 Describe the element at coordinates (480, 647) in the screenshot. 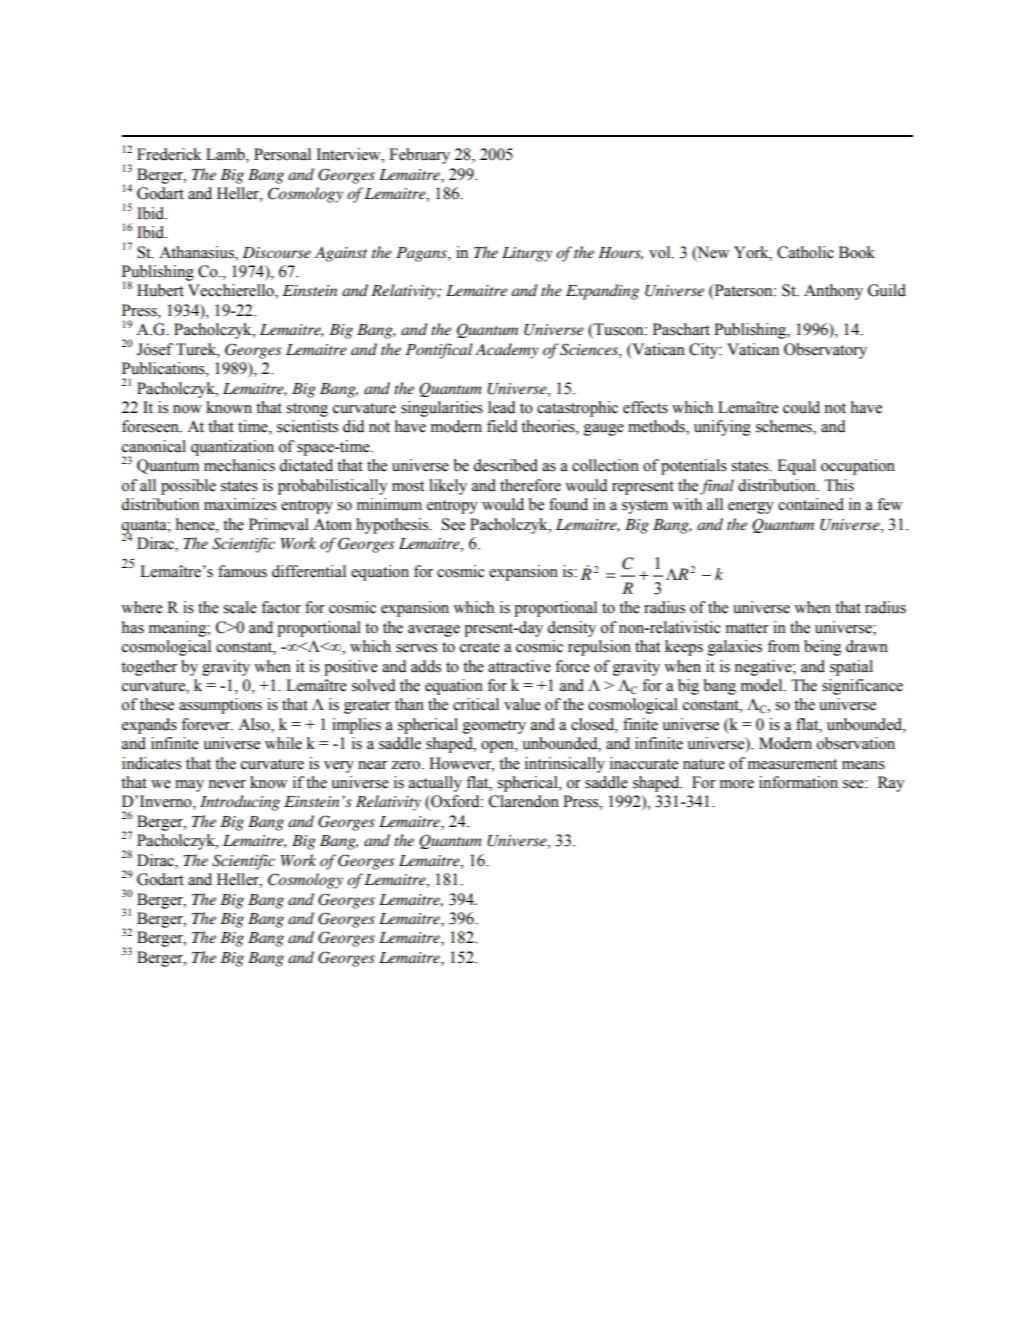

I see `create` at that location.
